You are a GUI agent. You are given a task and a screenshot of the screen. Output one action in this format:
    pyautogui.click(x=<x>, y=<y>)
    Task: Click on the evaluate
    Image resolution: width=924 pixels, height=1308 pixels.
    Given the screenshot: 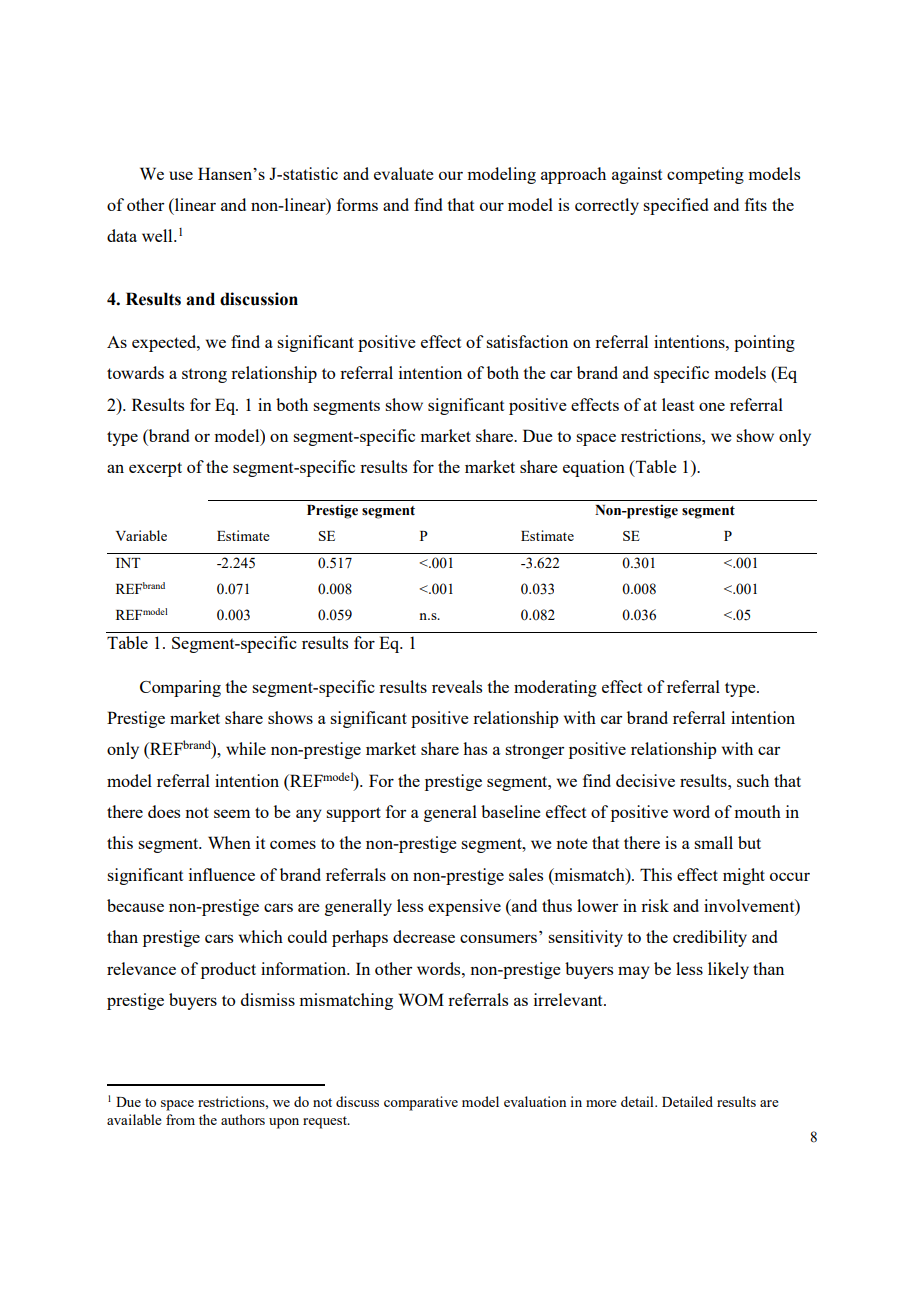 What is the action you would take?
    pyautogui.click(x=404, y=173)
